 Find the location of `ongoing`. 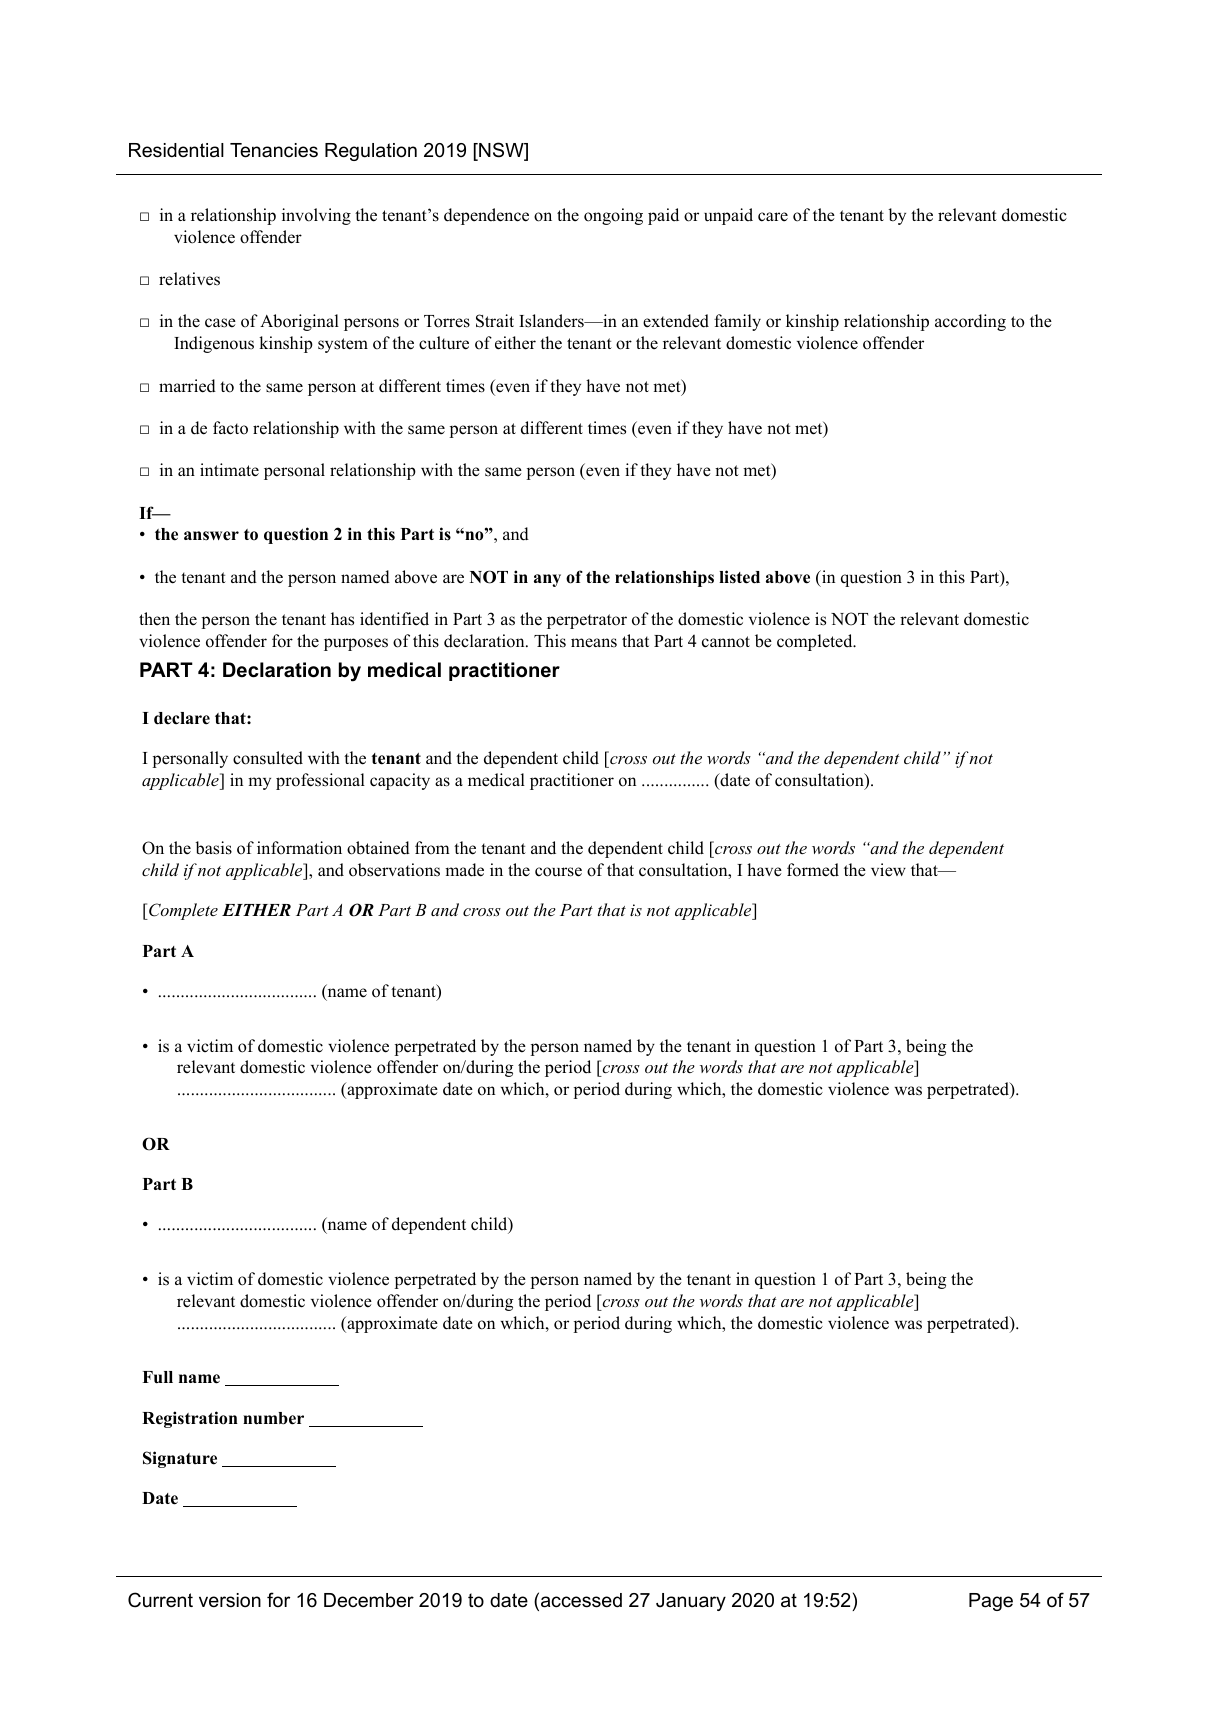

ongoing is located at coordinates (613, 216).
